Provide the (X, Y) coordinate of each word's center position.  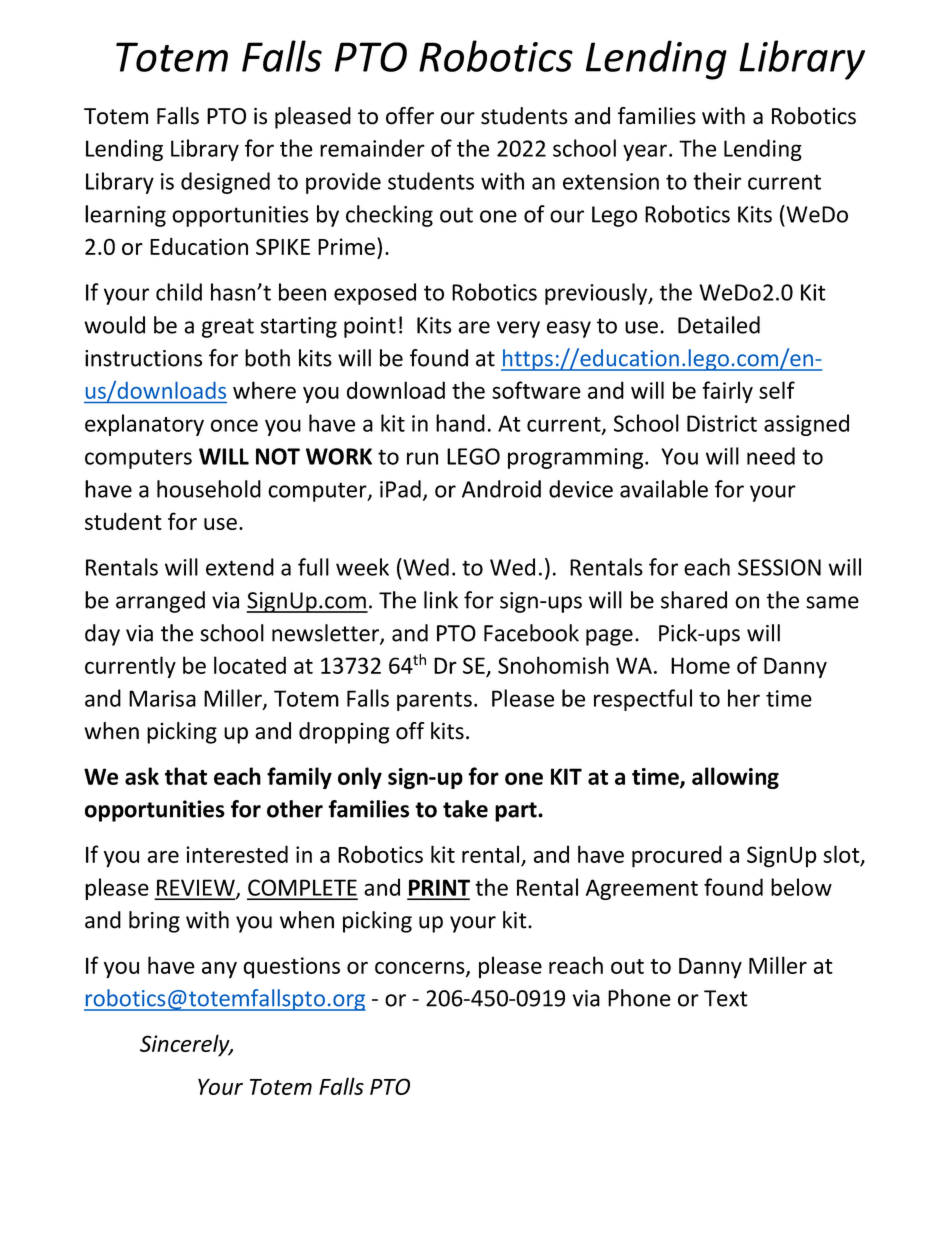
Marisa (162, 698)
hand (460, 423)
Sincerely (186, 1045)
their (717, 181)
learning (125, 216)
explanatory (144, 425)
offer (410, 116)
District (722, 423)
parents (434, 701)
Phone (639, 998)
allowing (735, 778)
